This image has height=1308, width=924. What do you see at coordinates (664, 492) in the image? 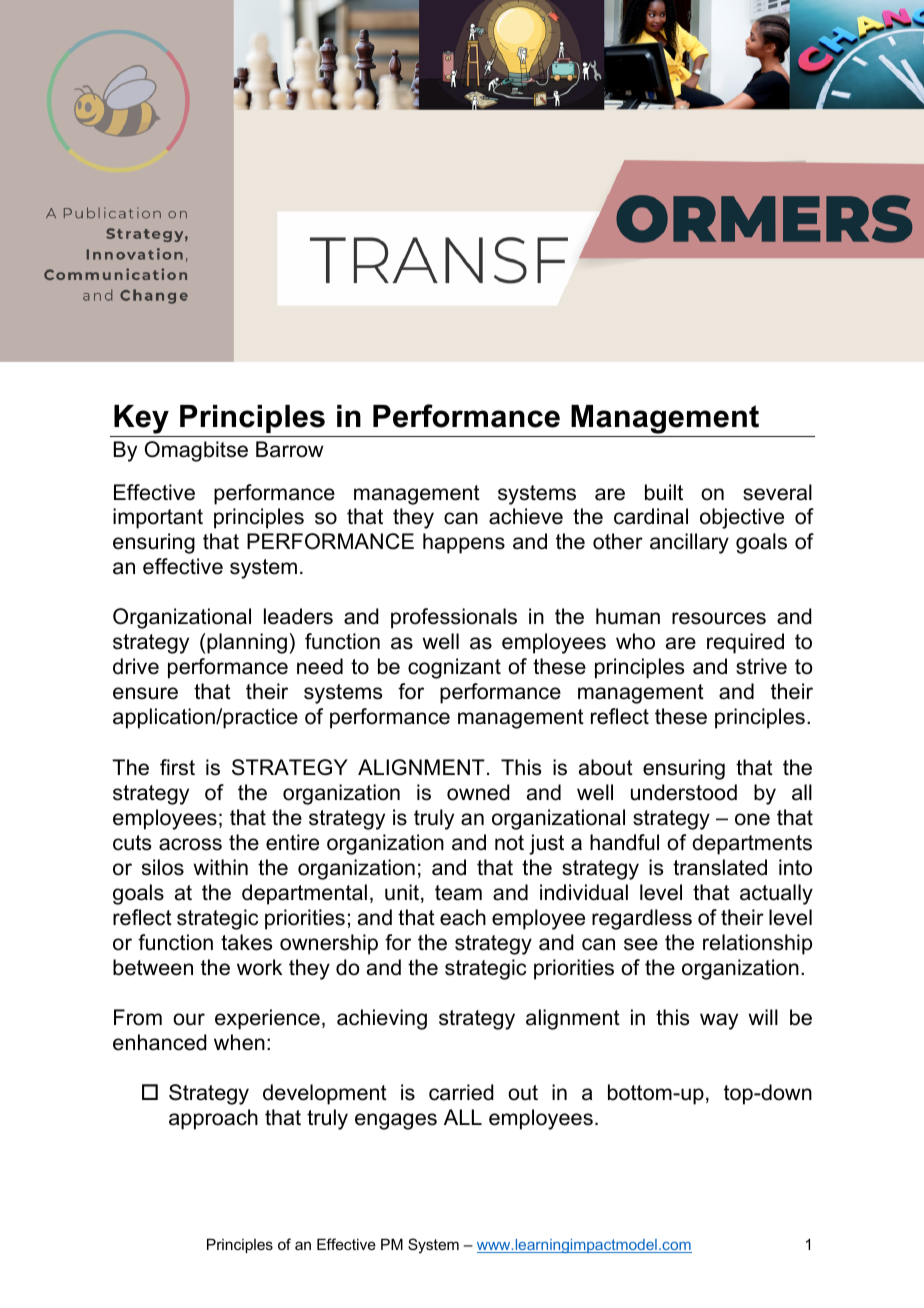
I see `built` at bounding box center [664, 492].
